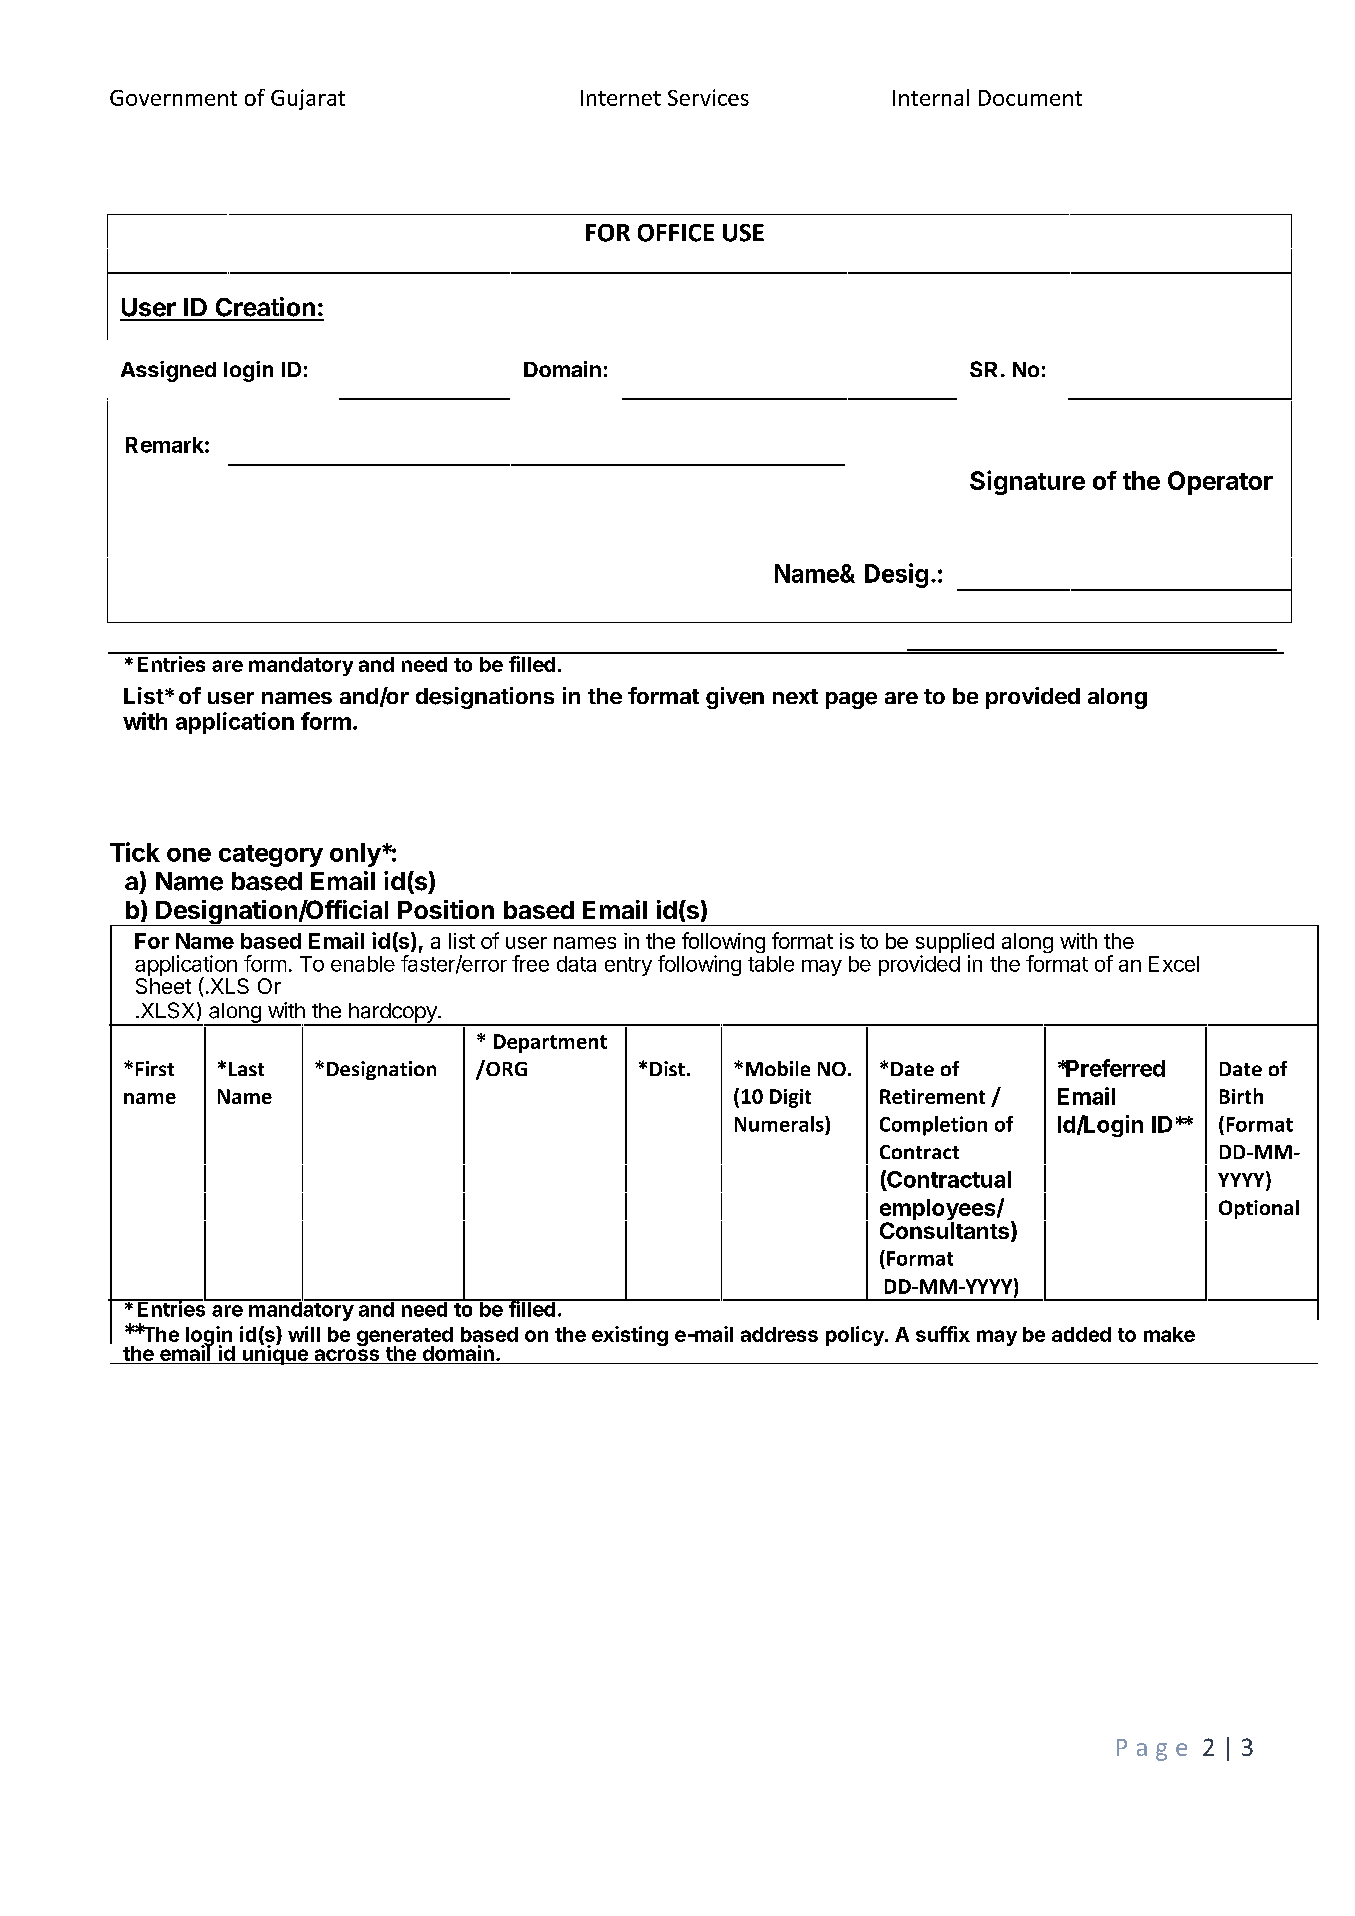 This screenshot has height=1916, width=1355. I want to click on Document, so click(1030, 98).
